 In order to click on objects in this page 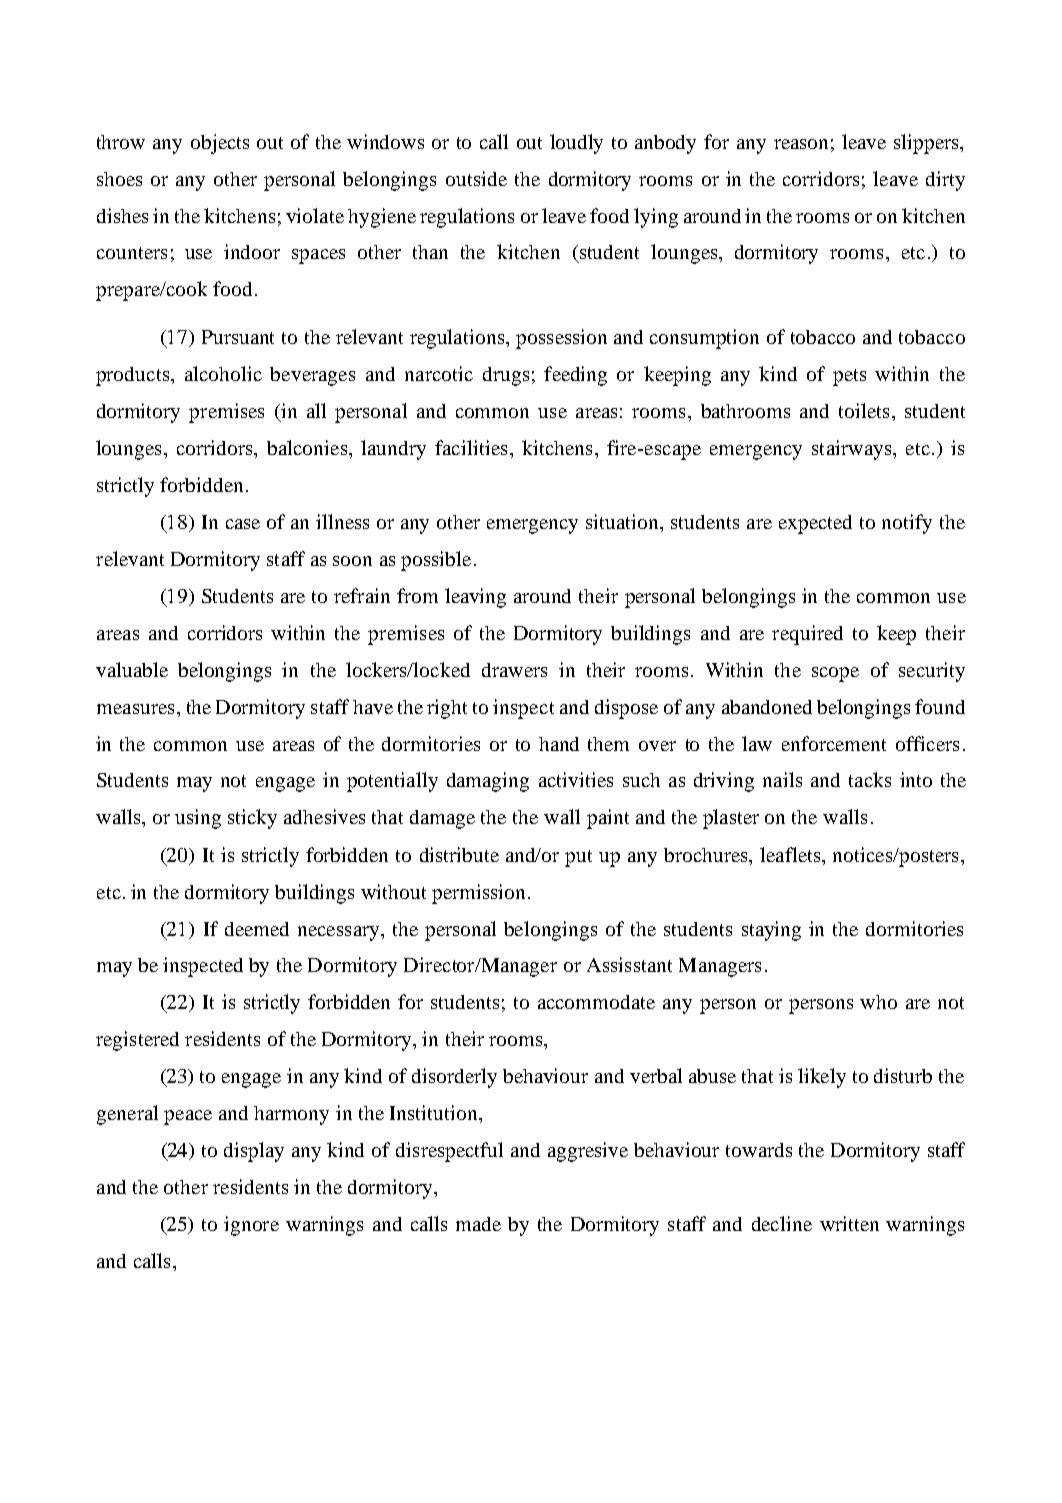, I will do `click(220, 144)`.
